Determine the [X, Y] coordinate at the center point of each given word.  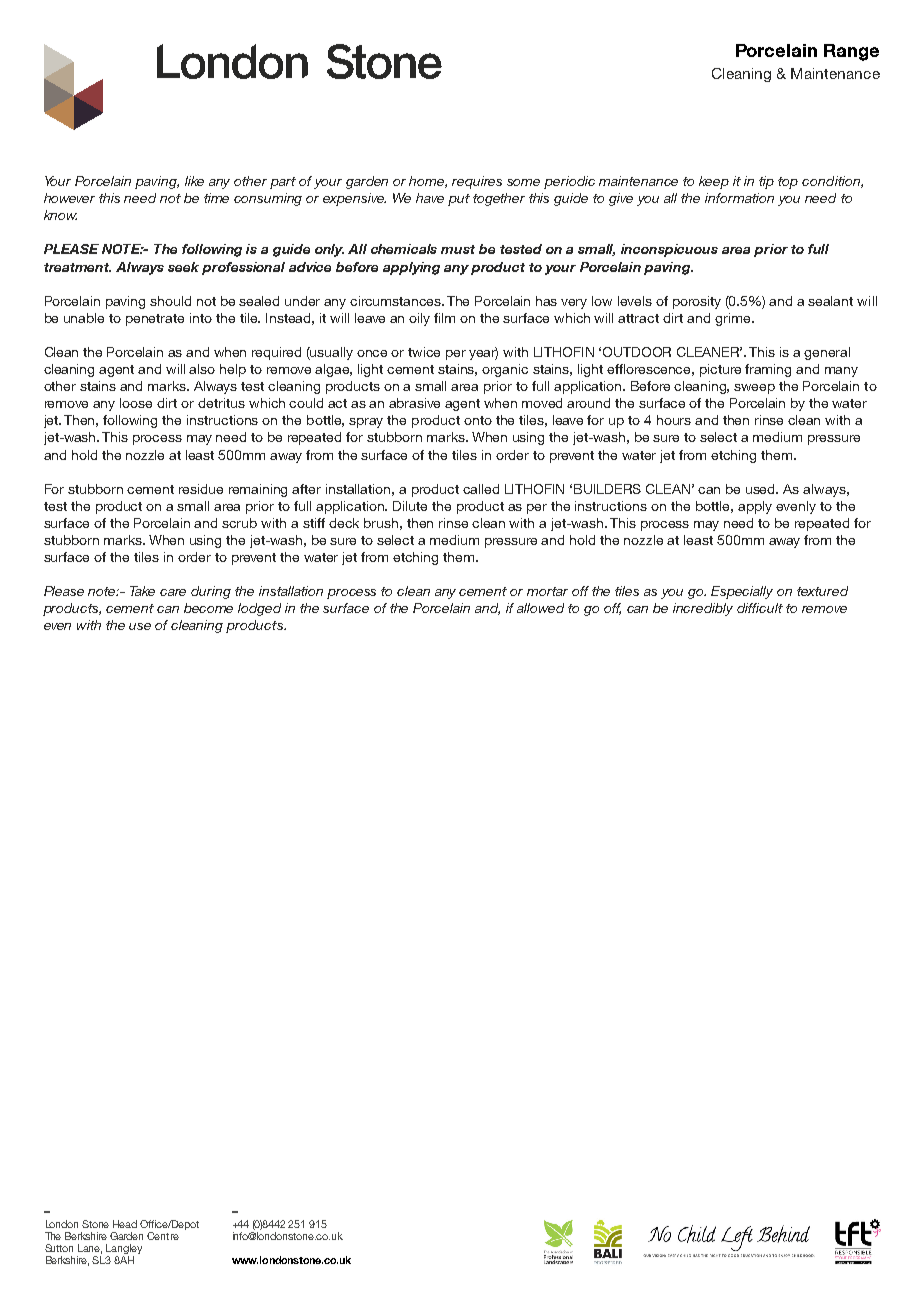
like [194, 181]
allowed [540, 608]
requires [477, 182]
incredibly [703, 609]
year [483, 353]
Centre [163, 1236]
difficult [760, 608]
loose [136, 403]
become [208, 608]
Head [125, 1224]
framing [768, 370]
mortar [547, 591]
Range [851, 52]
